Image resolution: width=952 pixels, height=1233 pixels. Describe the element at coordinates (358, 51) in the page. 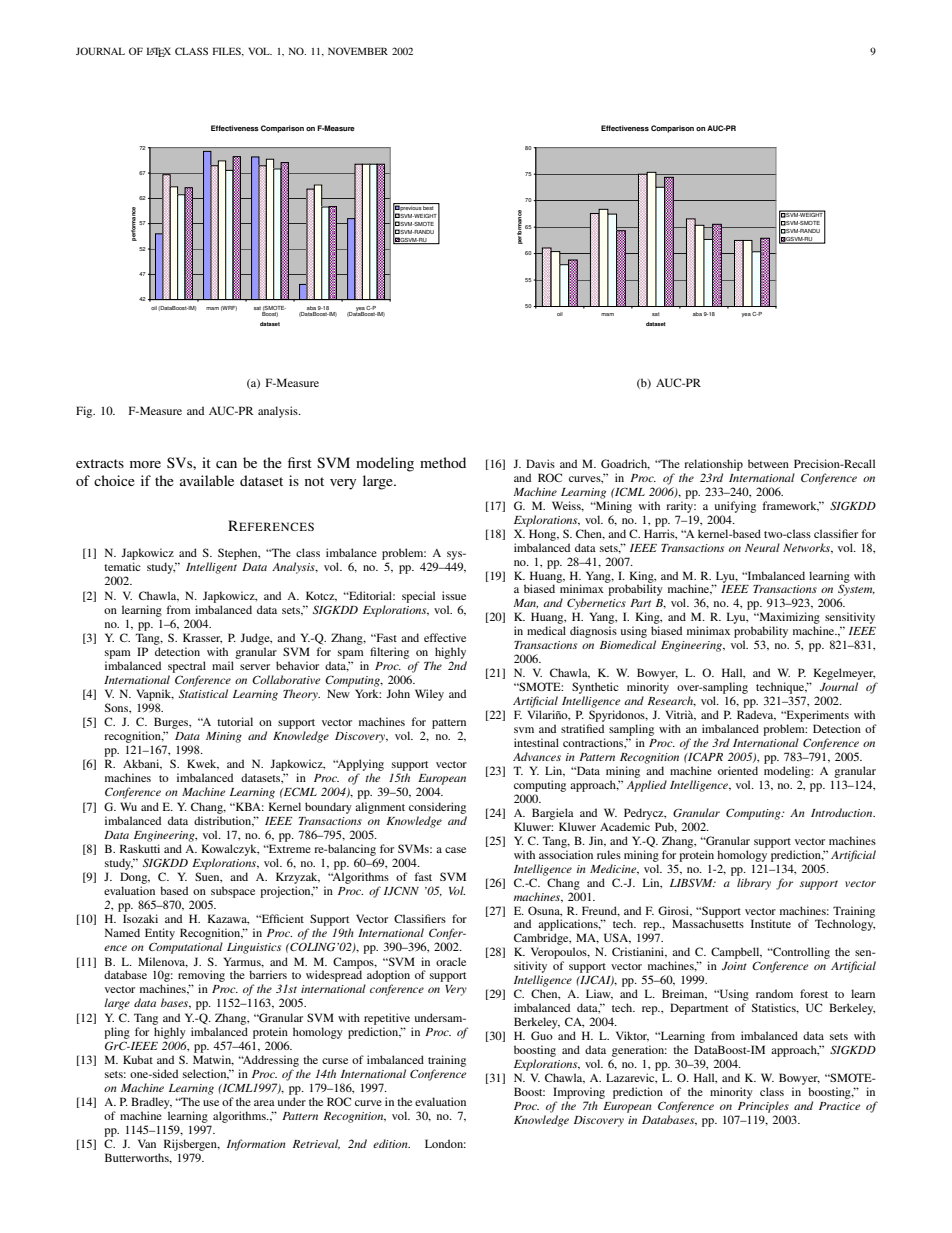

I see `NOVEMBER` at that location.
